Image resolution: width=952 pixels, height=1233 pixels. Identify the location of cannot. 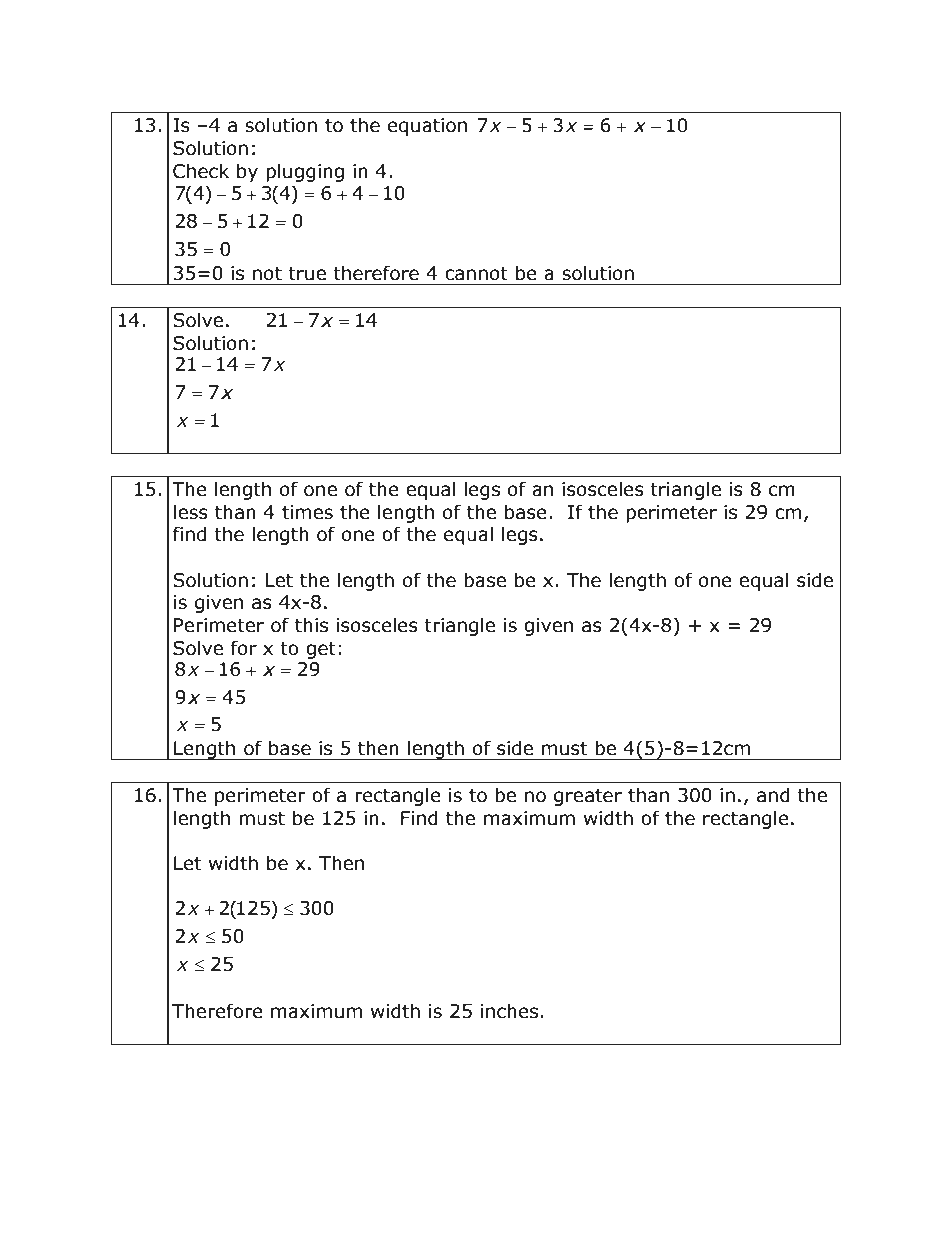
(476, 274).
